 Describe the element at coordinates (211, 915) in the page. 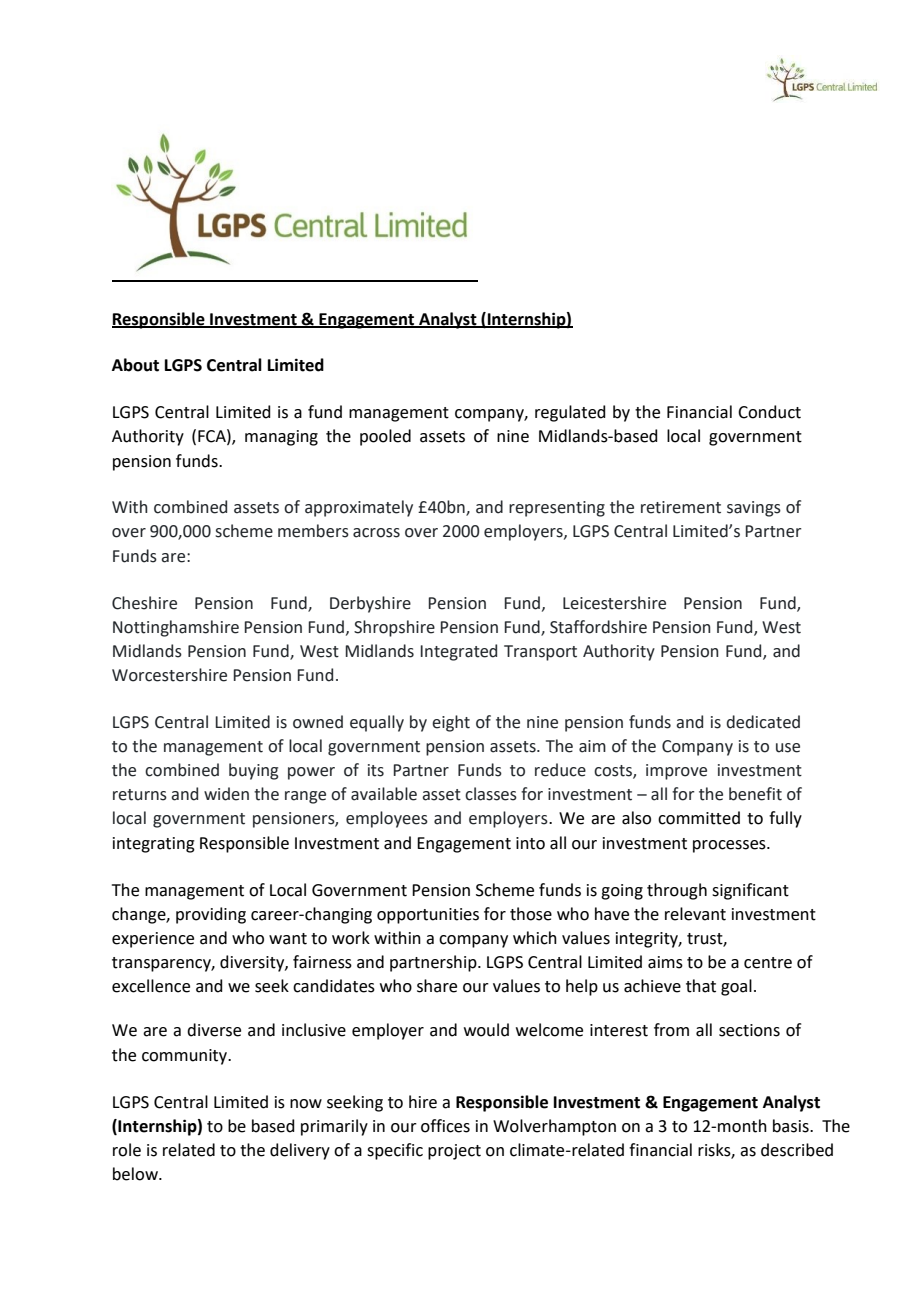

I see `providing` at that location.
